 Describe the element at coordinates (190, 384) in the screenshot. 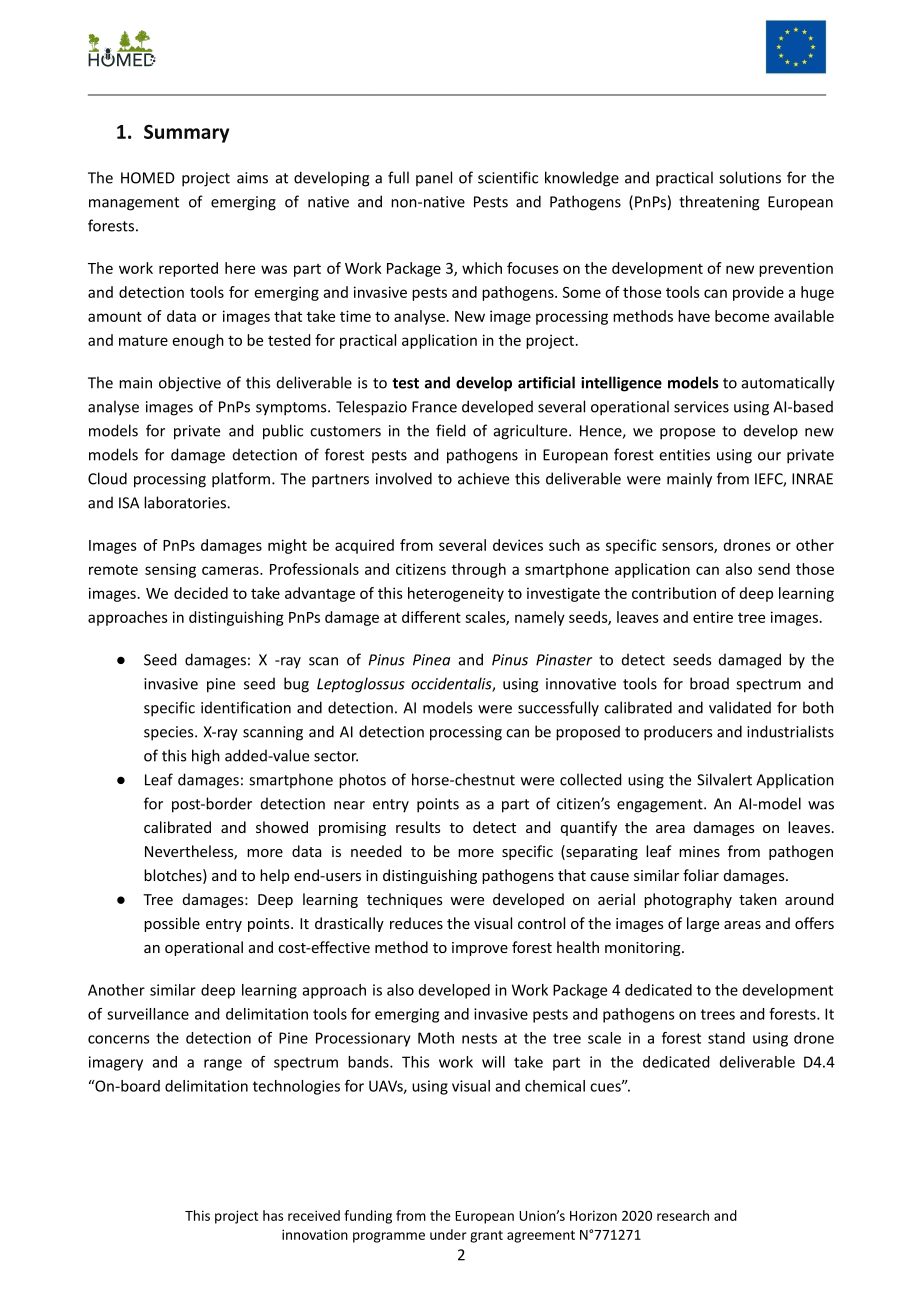

I see `objective` at that location.
